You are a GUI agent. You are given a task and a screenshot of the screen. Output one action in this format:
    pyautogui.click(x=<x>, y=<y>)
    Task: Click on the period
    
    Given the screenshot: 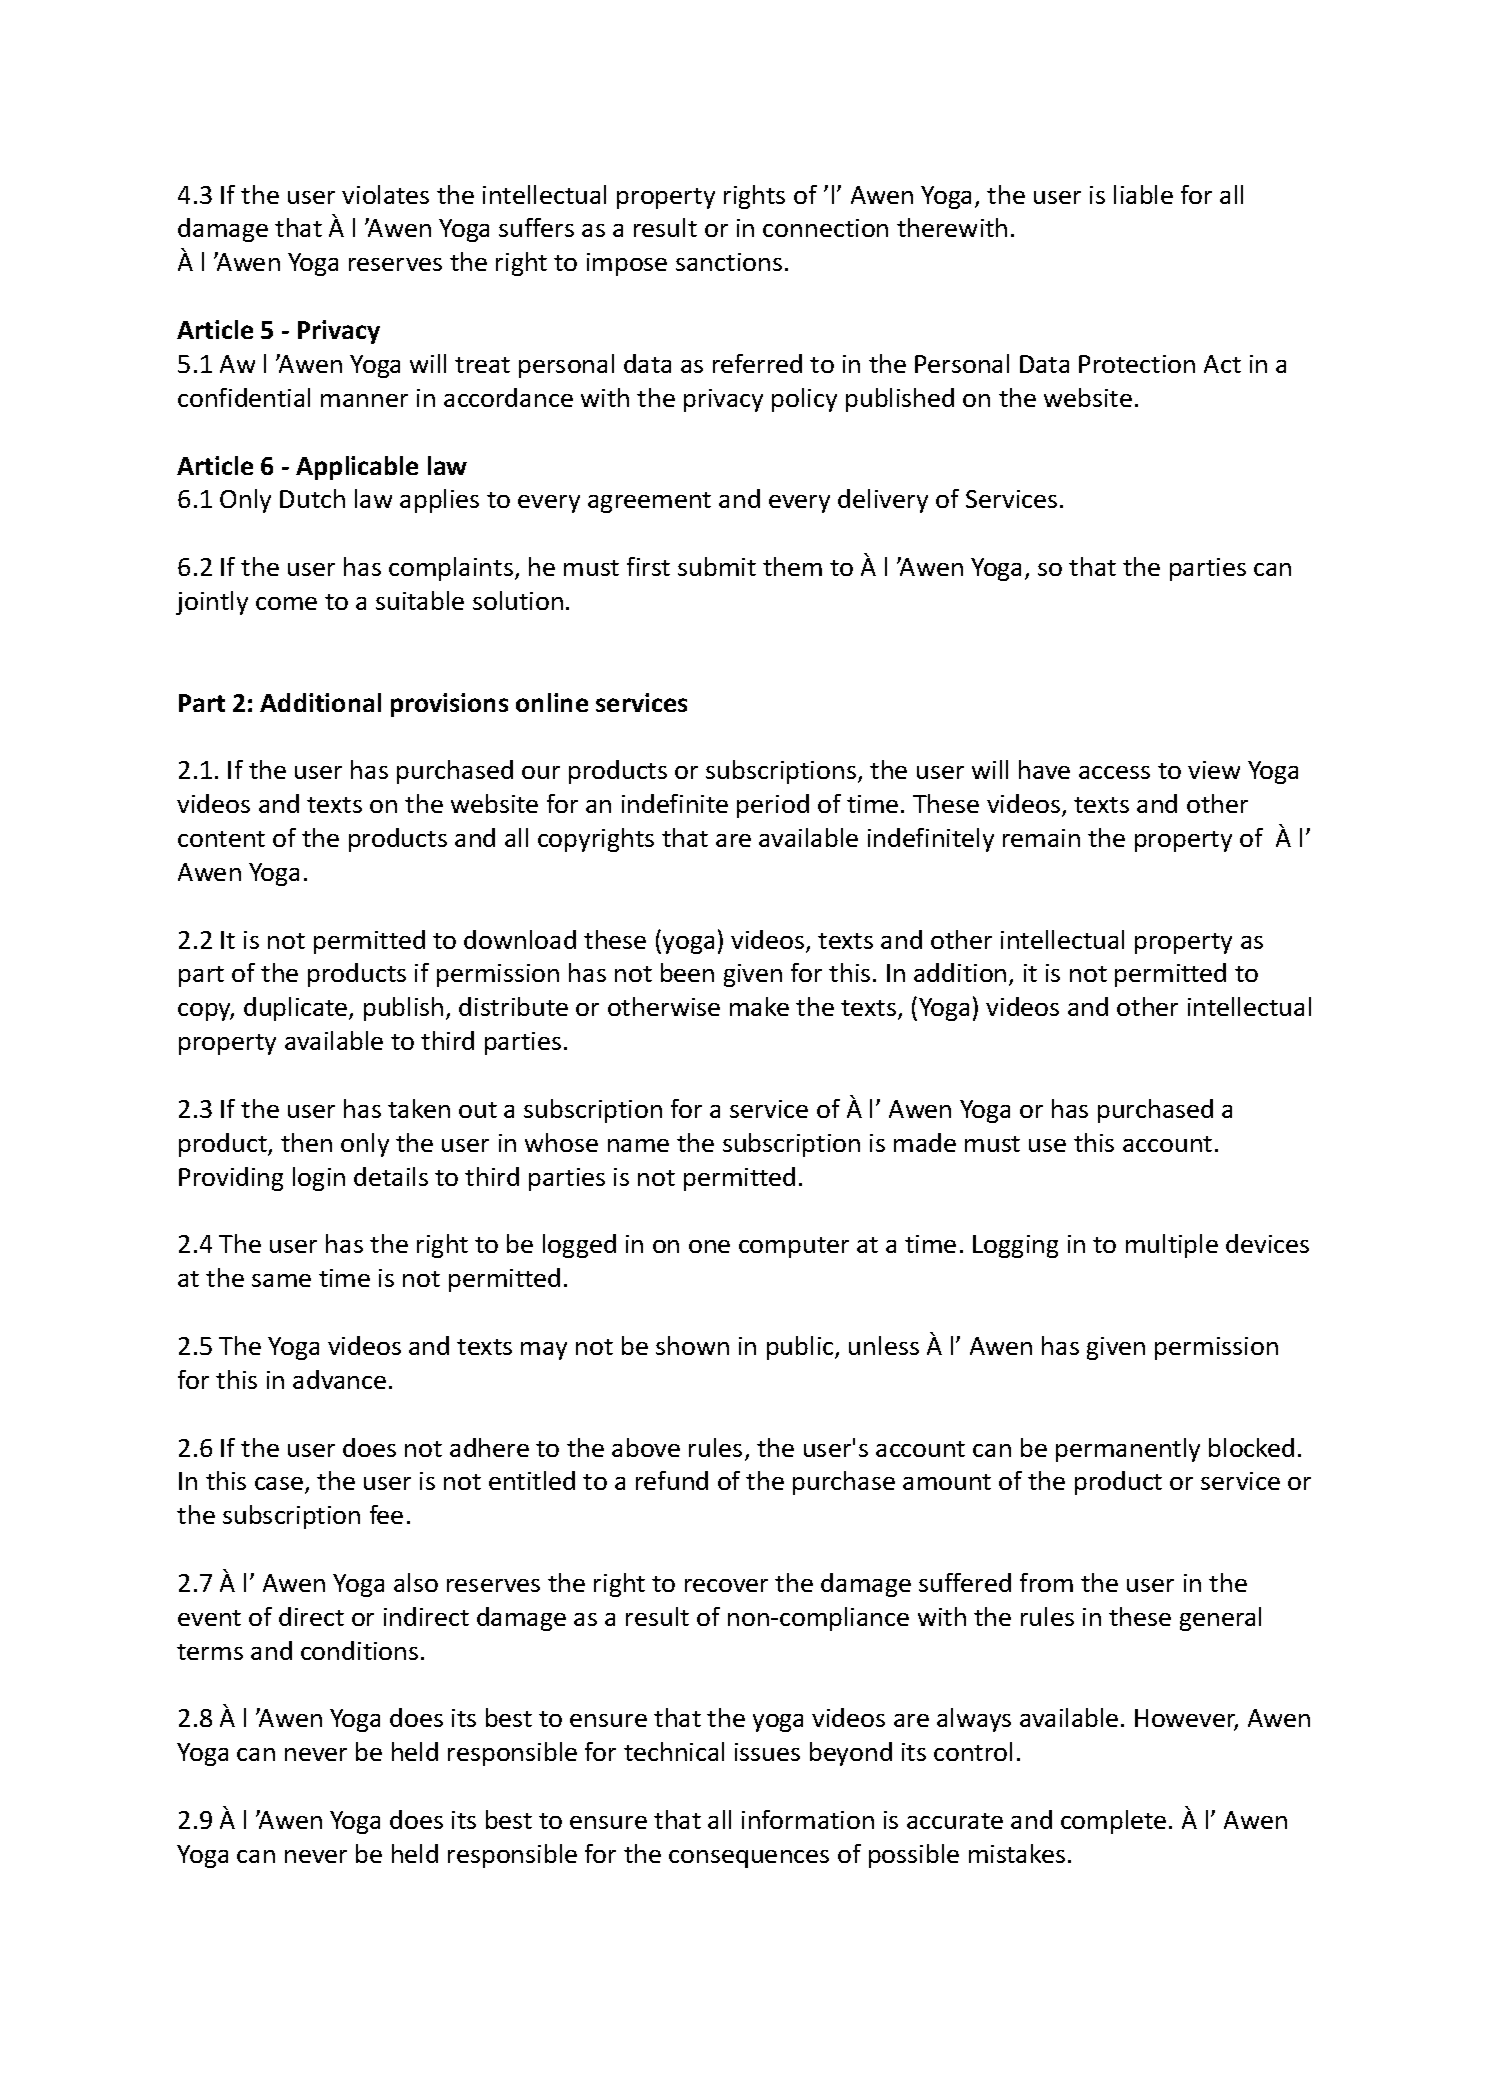 What is the action you would take?
    pyautogui.click(x=773, y=806)
